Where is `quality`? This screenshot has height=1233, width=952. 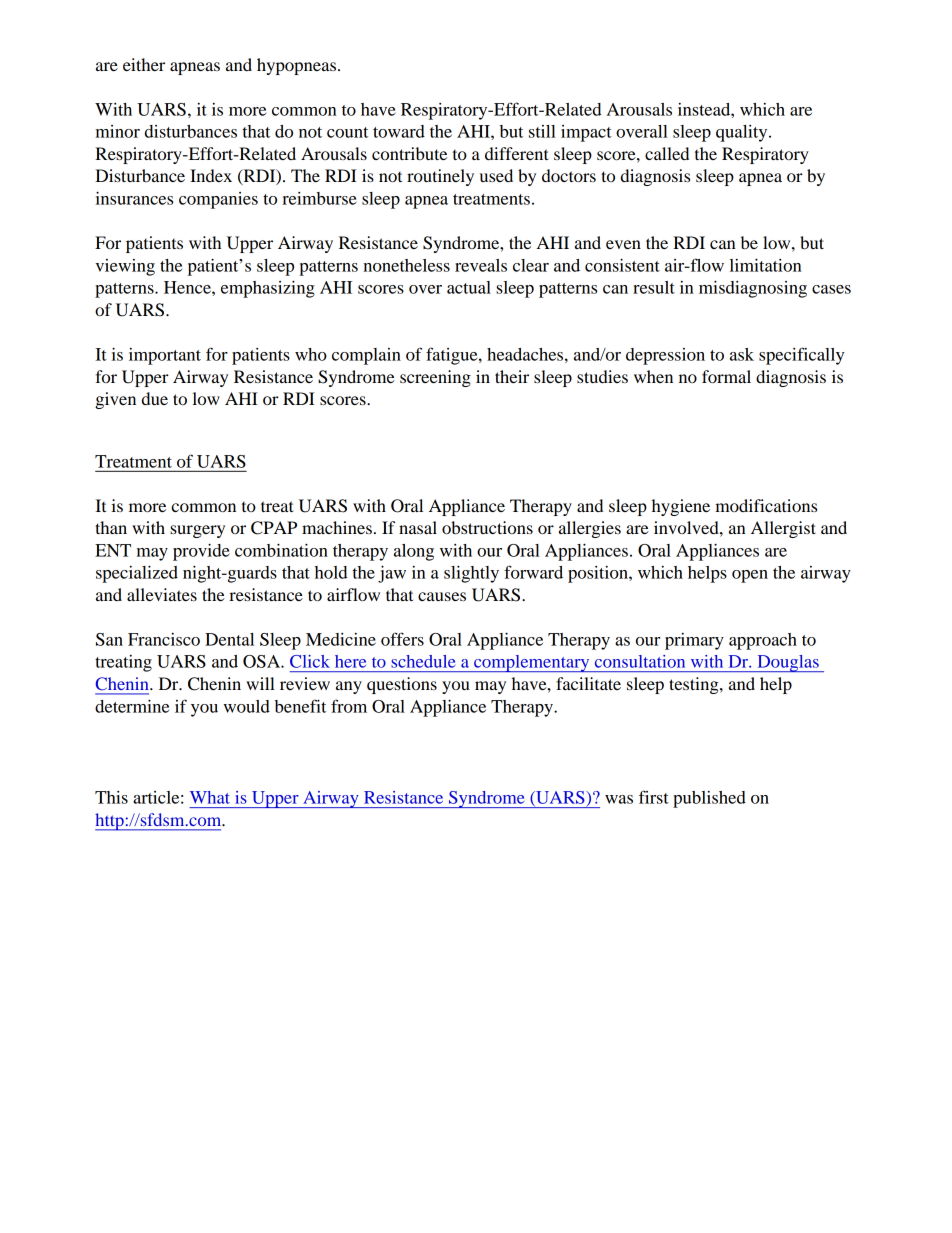
quality is located at coordinates (743, 133).
